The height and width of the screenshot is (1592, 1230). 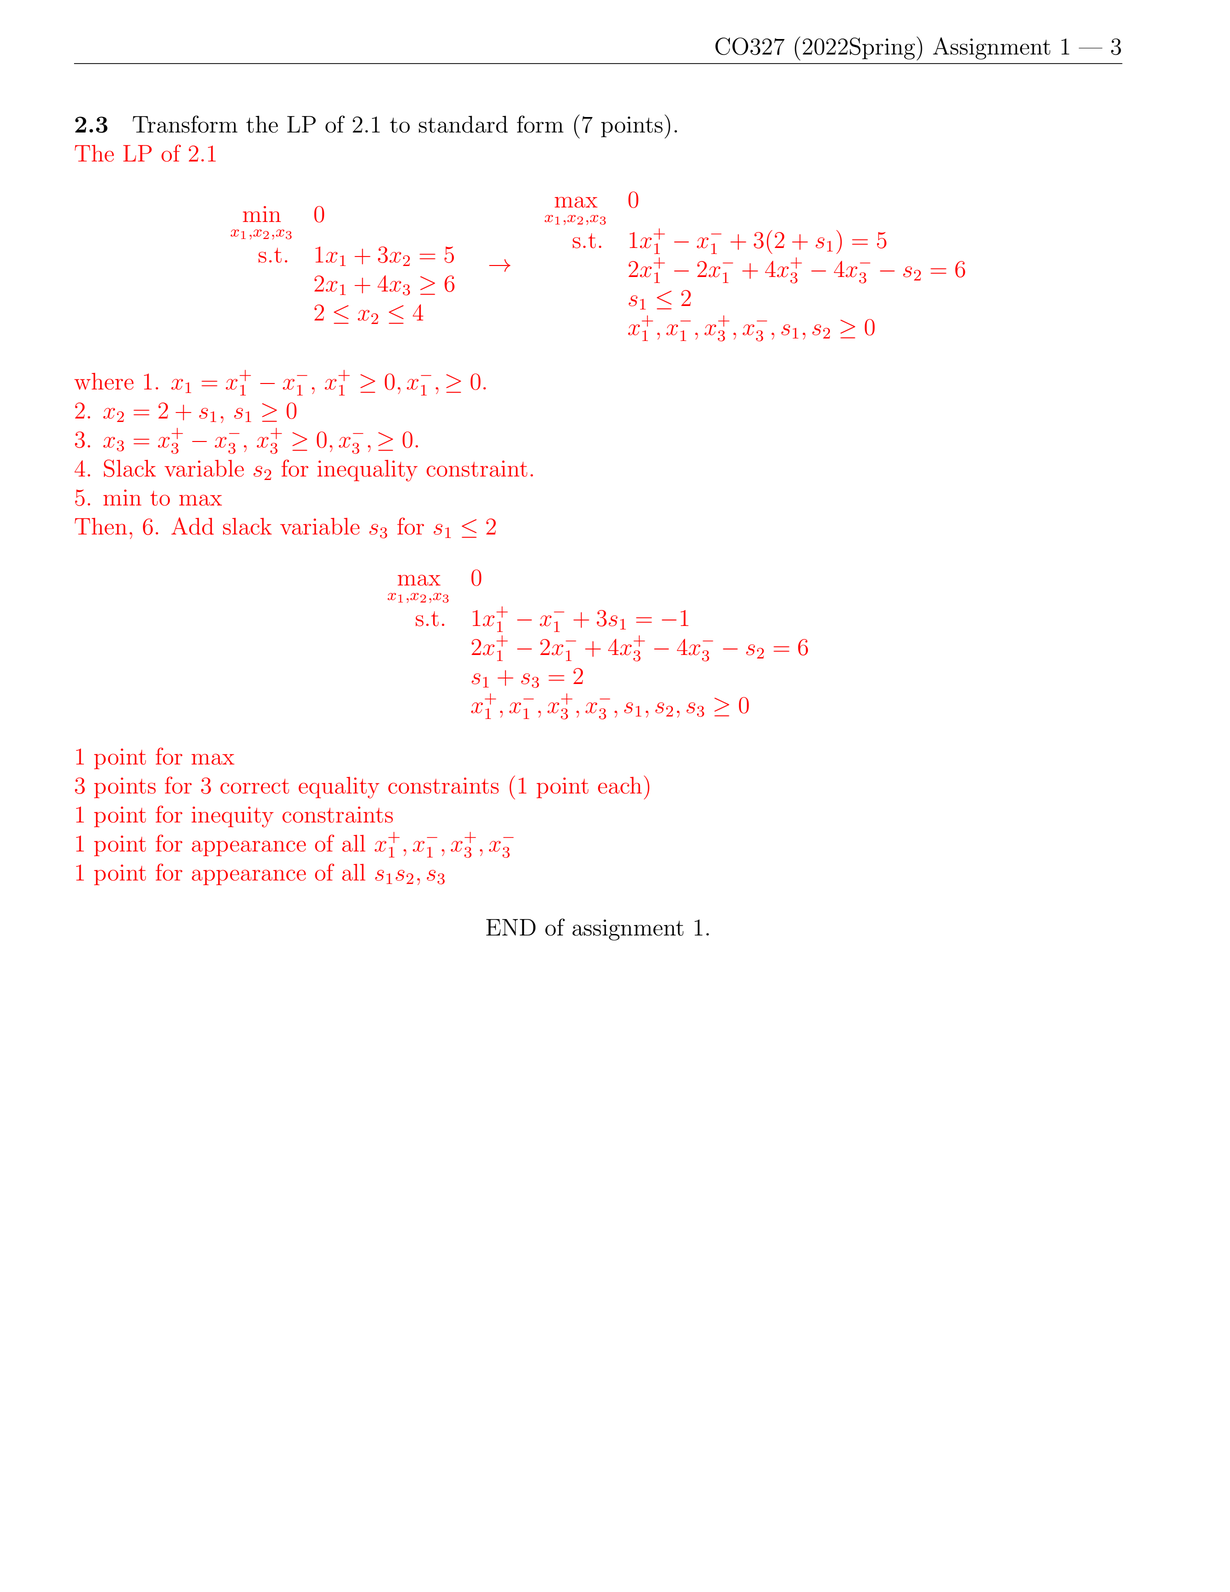 What do you see at coordinates (192, 526) in the screenshot?
I see `Add` at bounding box center [192, 526].
